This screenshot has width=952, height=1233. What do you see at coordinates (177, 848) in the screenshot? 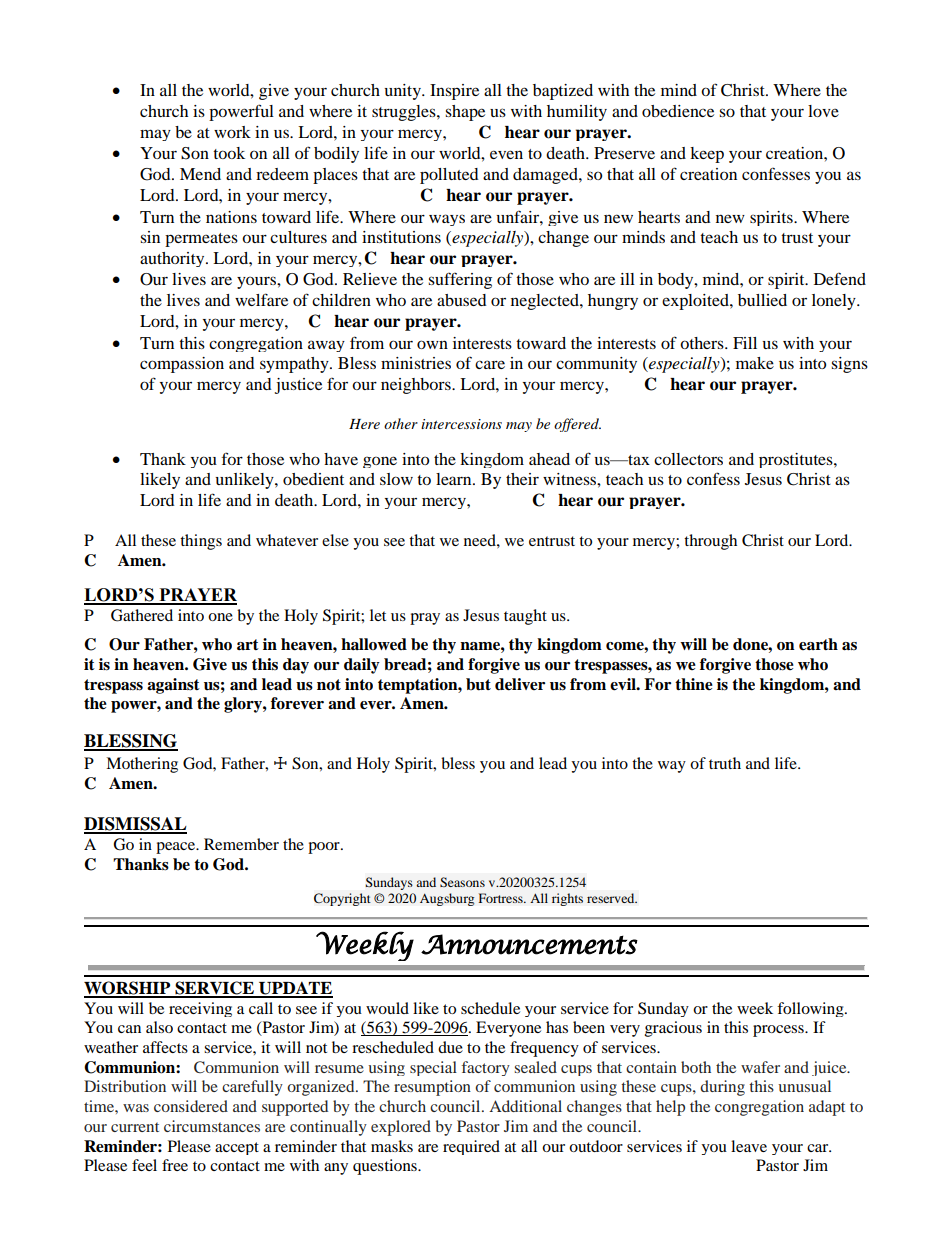
I see `peace` at bounding box center [177, 848].
